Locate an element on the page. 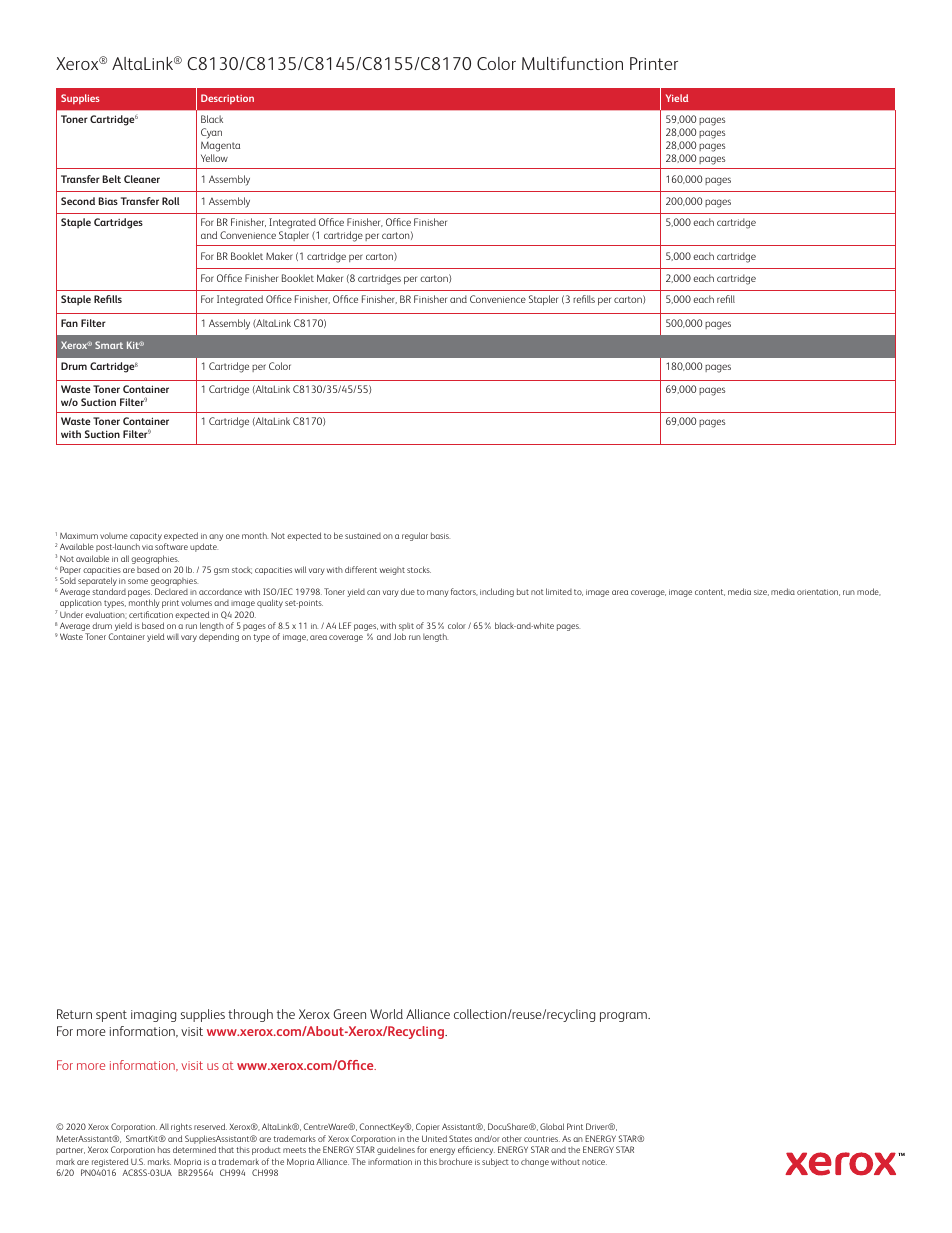  Cyan is located at coordinates (211, 133).
